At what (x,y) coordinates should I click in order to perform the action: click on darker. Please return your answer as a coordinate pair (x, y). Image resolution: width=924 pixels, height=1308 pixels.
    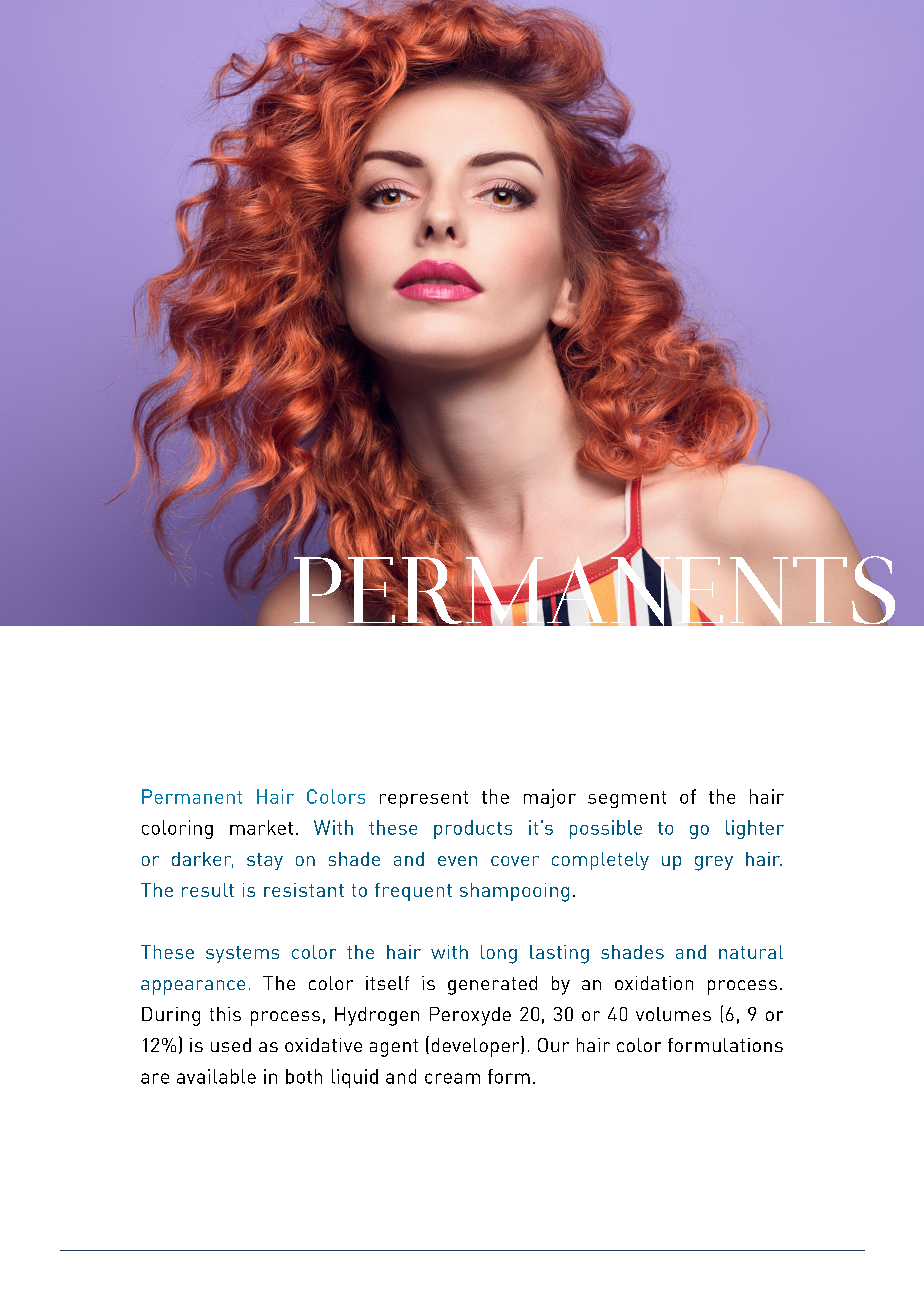
    Looking at the image, I should click on (202, 860).
